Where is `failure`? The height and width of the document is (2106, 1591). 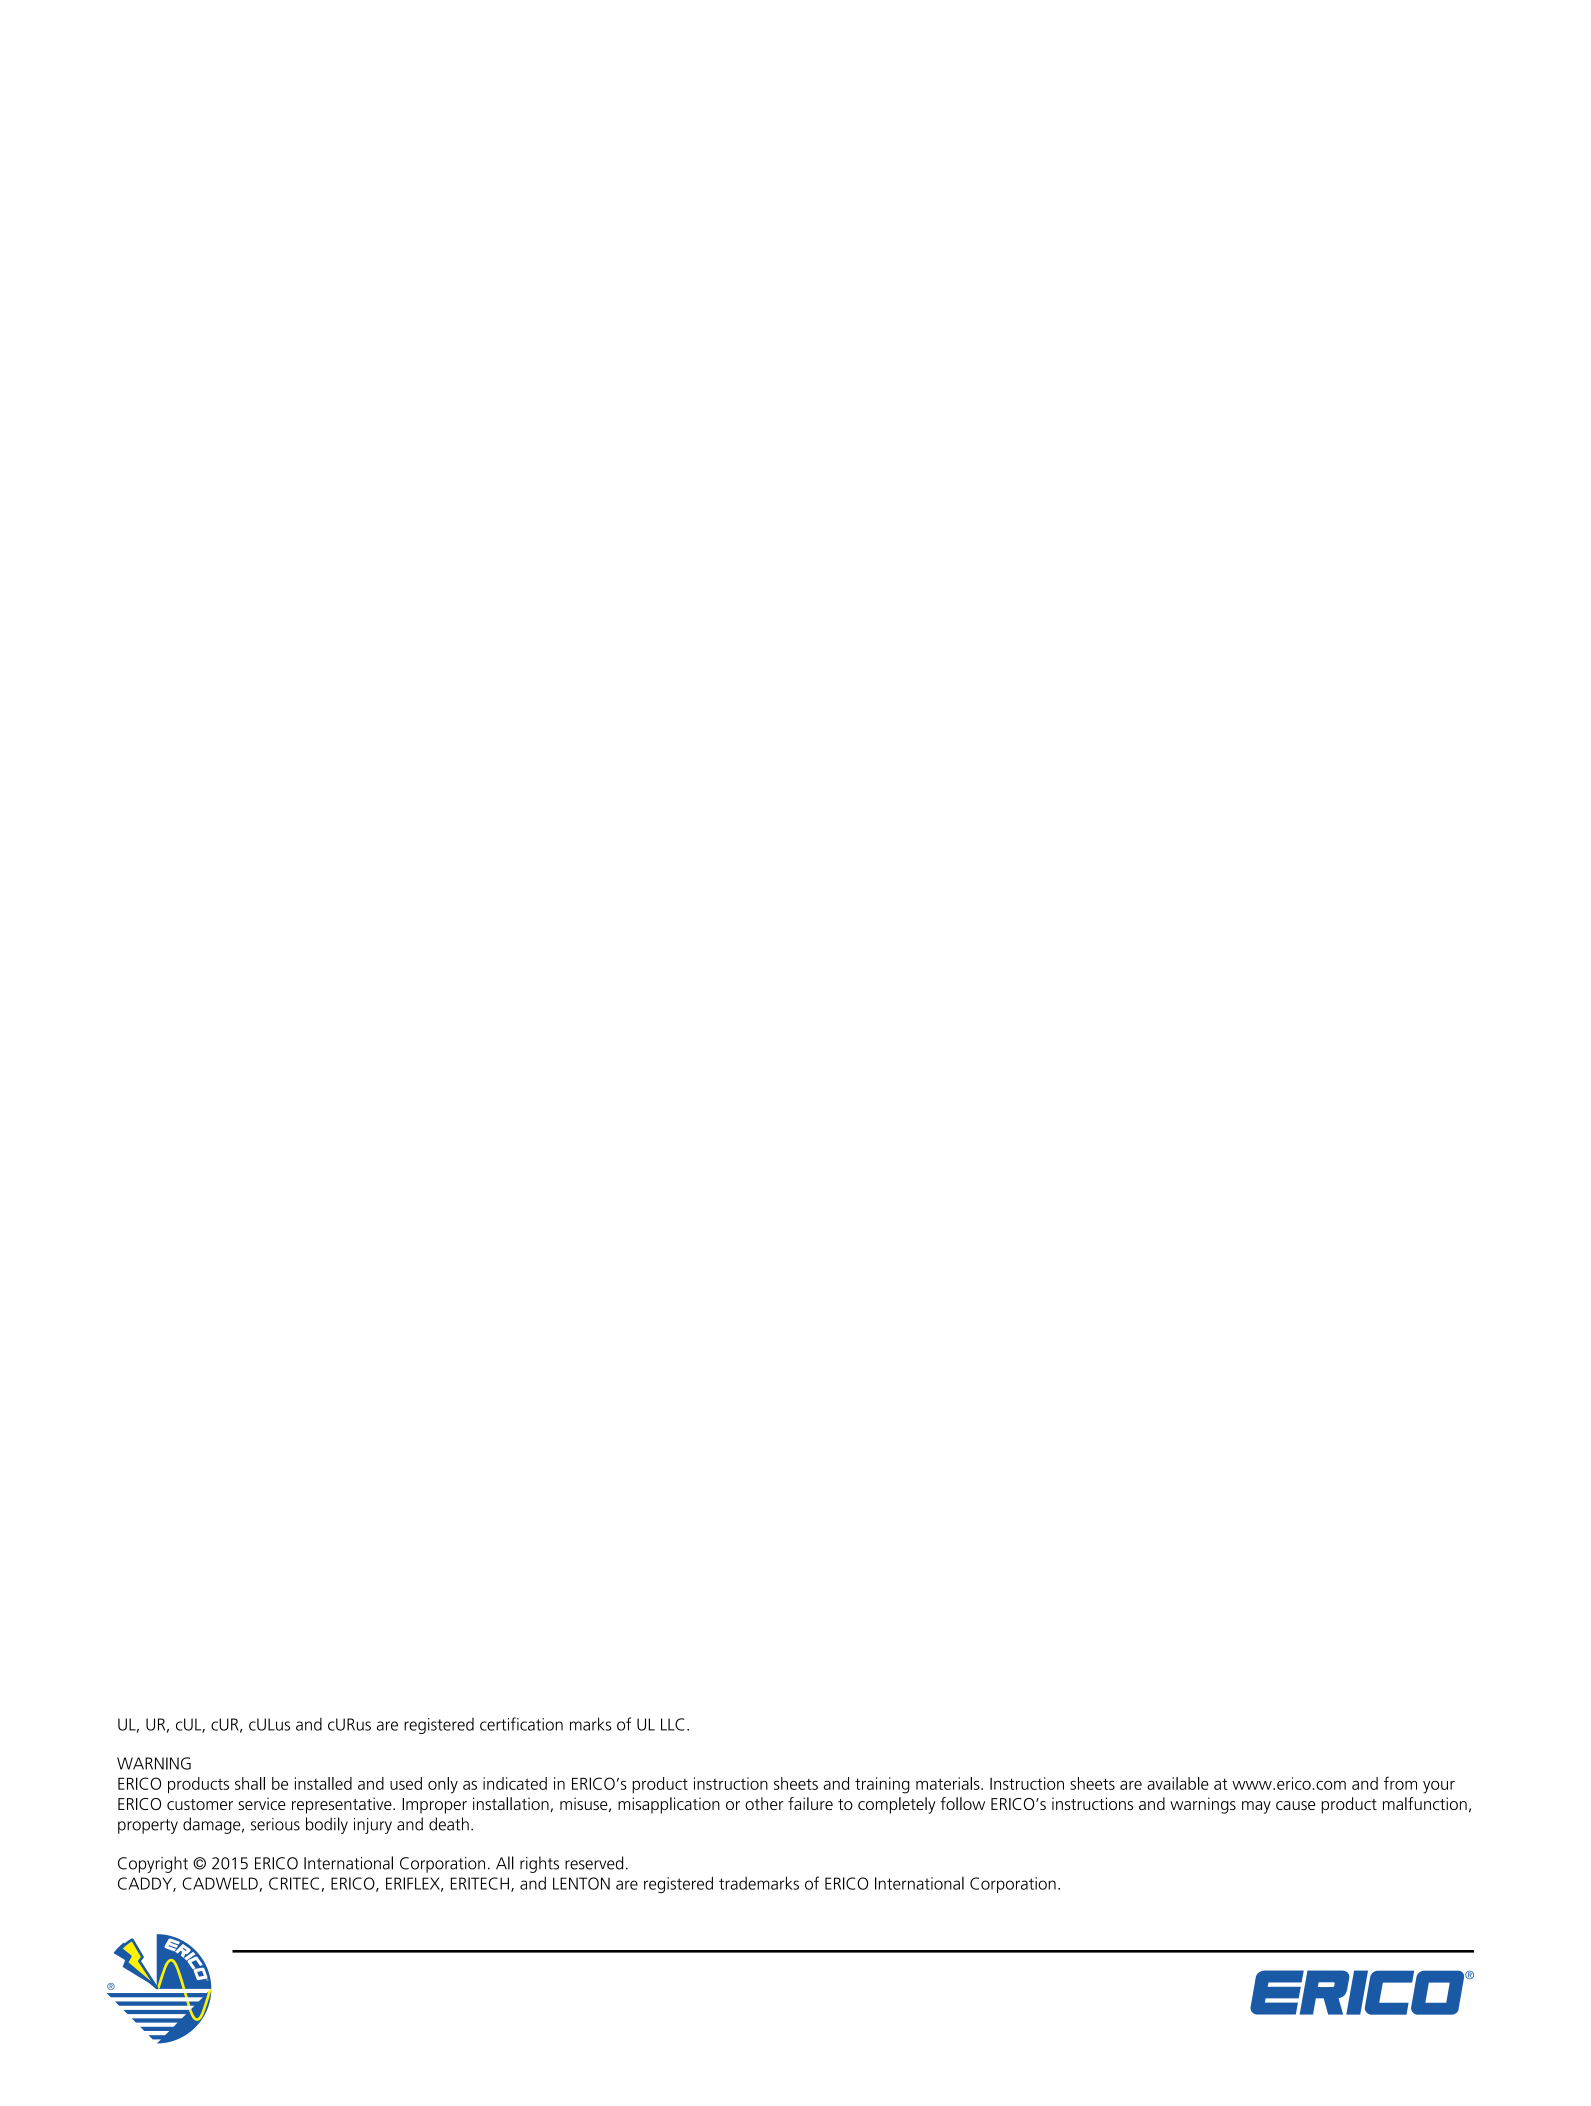 failure is located at coordinates (810, 1803).
